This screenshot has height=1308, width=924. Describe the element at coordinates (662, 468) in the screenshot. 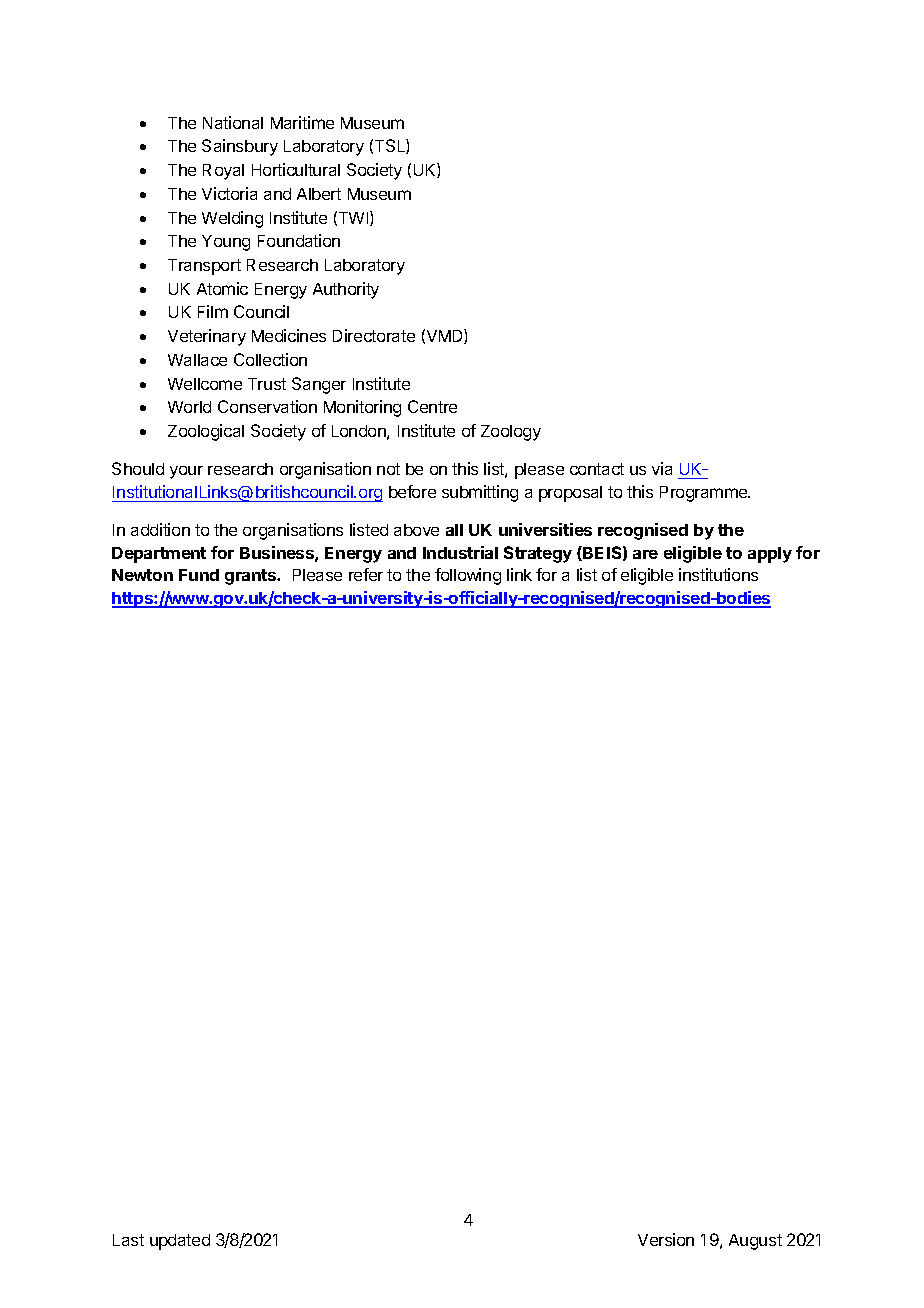

I see `via` at that location.
